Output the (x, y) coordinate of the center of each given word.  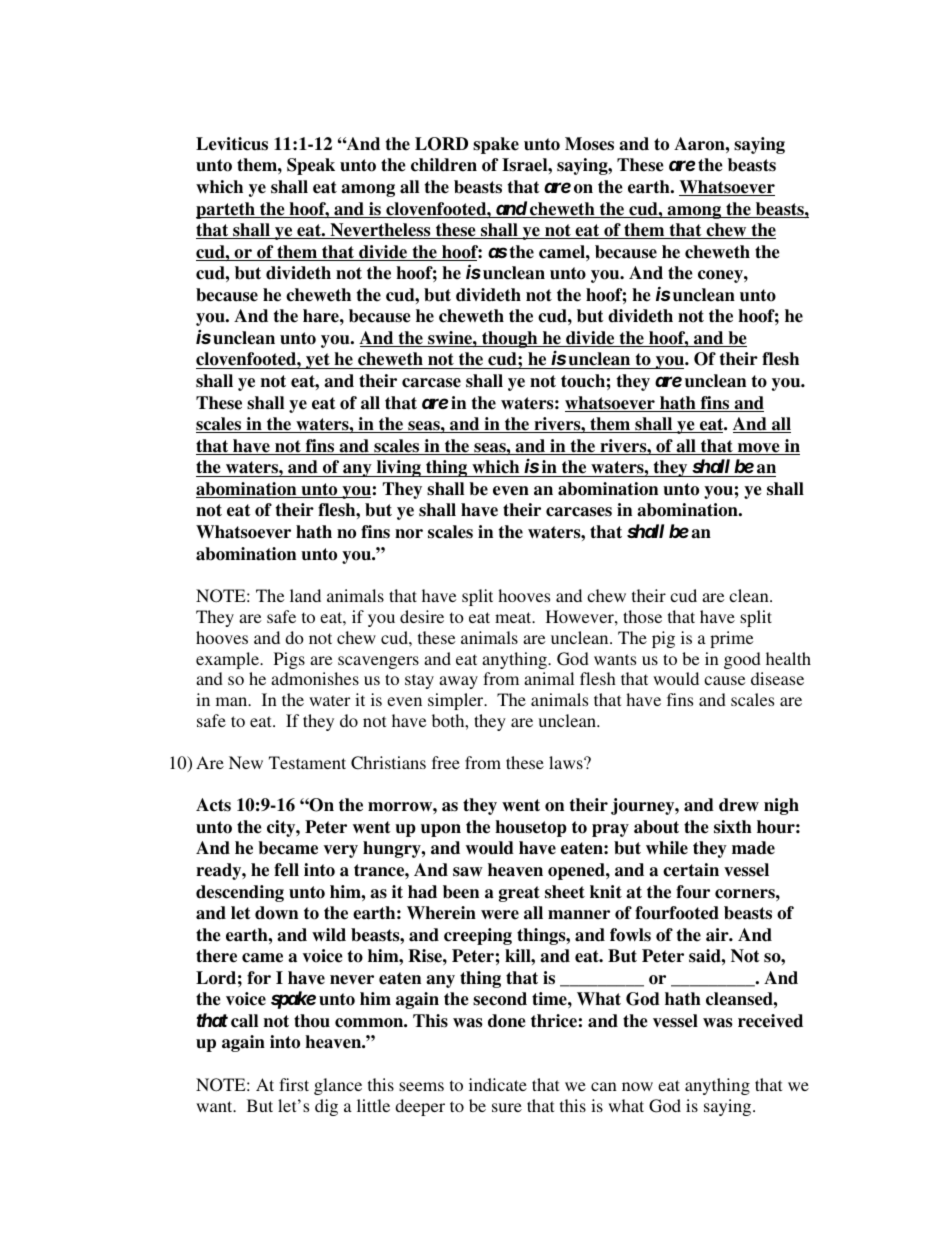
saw (468, 872)
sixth (733, 827)
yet (318, 361)
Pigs (289, 660)
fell (286, 870)
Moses (589, 144)
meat (514, 617)
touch (583, 381)
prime (732, 639)
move (758, 449)
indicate (498, 1084)
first (294, 1084)
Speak (311, 166)
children (444, 165)
